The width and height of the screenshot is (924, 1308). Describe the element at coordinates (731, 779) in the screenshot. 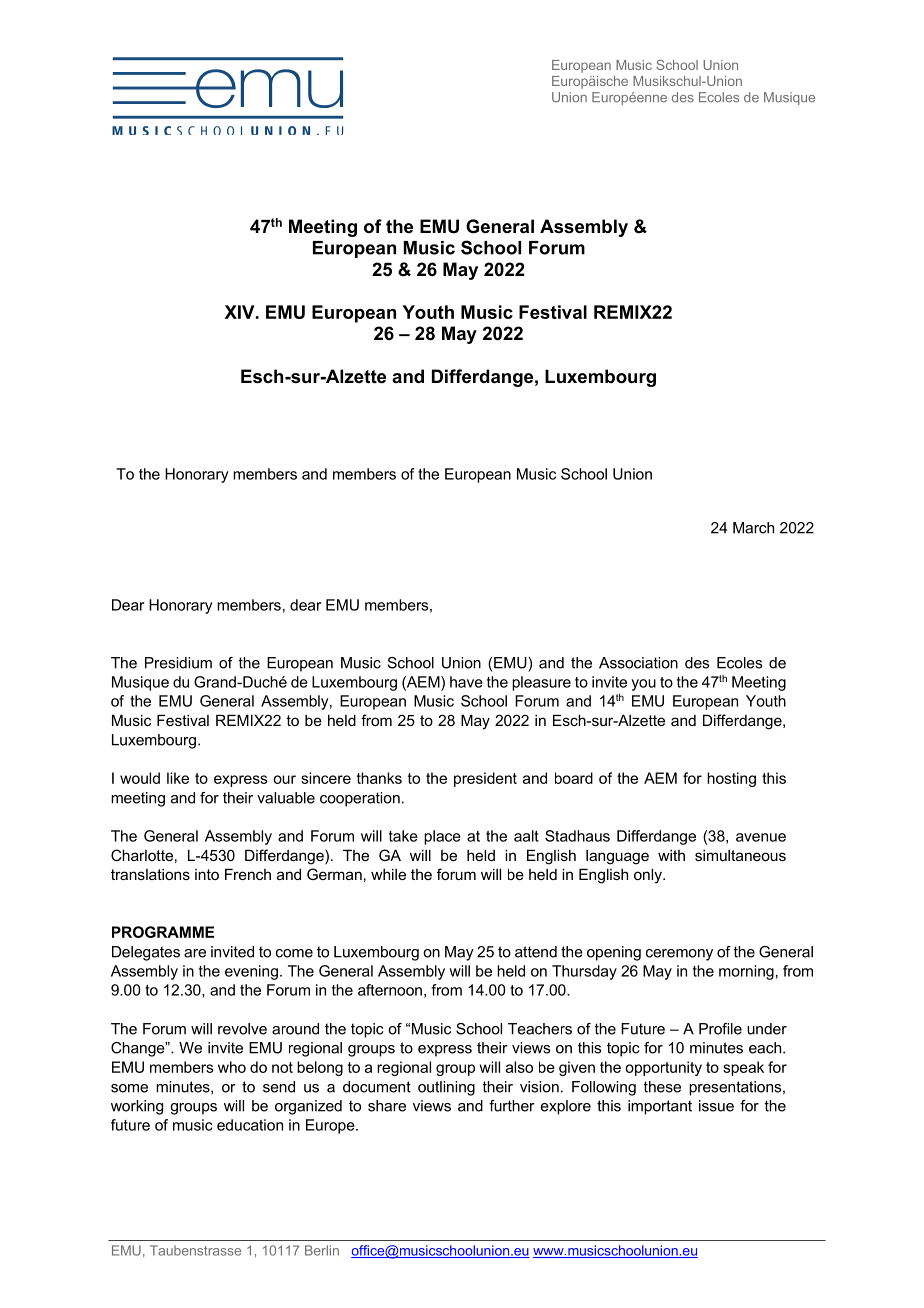

I see `hosting` at that location.
